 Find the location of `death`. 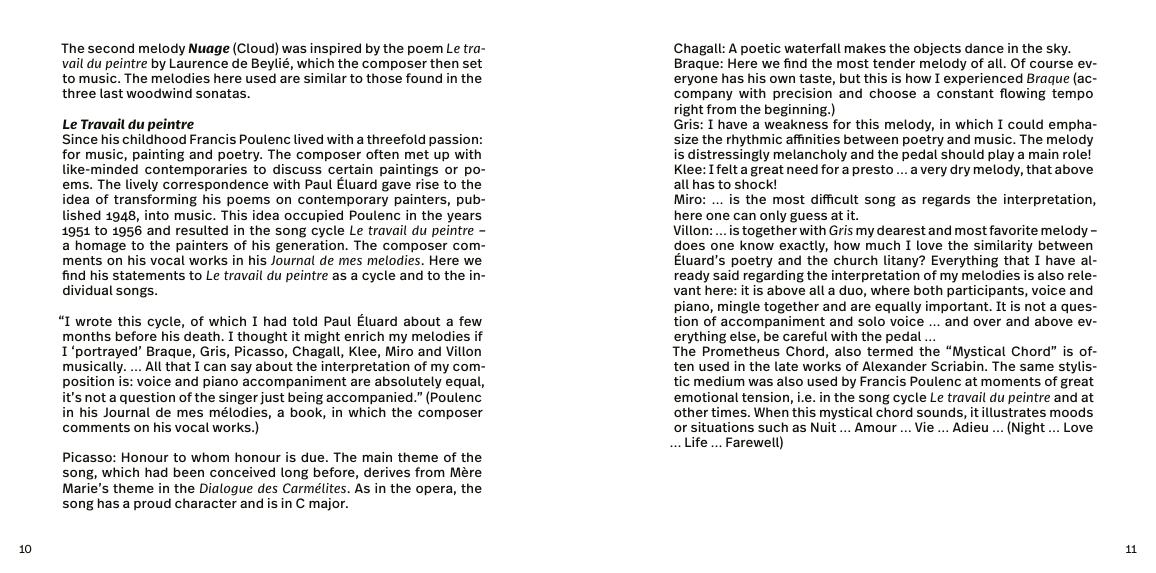

death is located at coordinates (203, 336).
